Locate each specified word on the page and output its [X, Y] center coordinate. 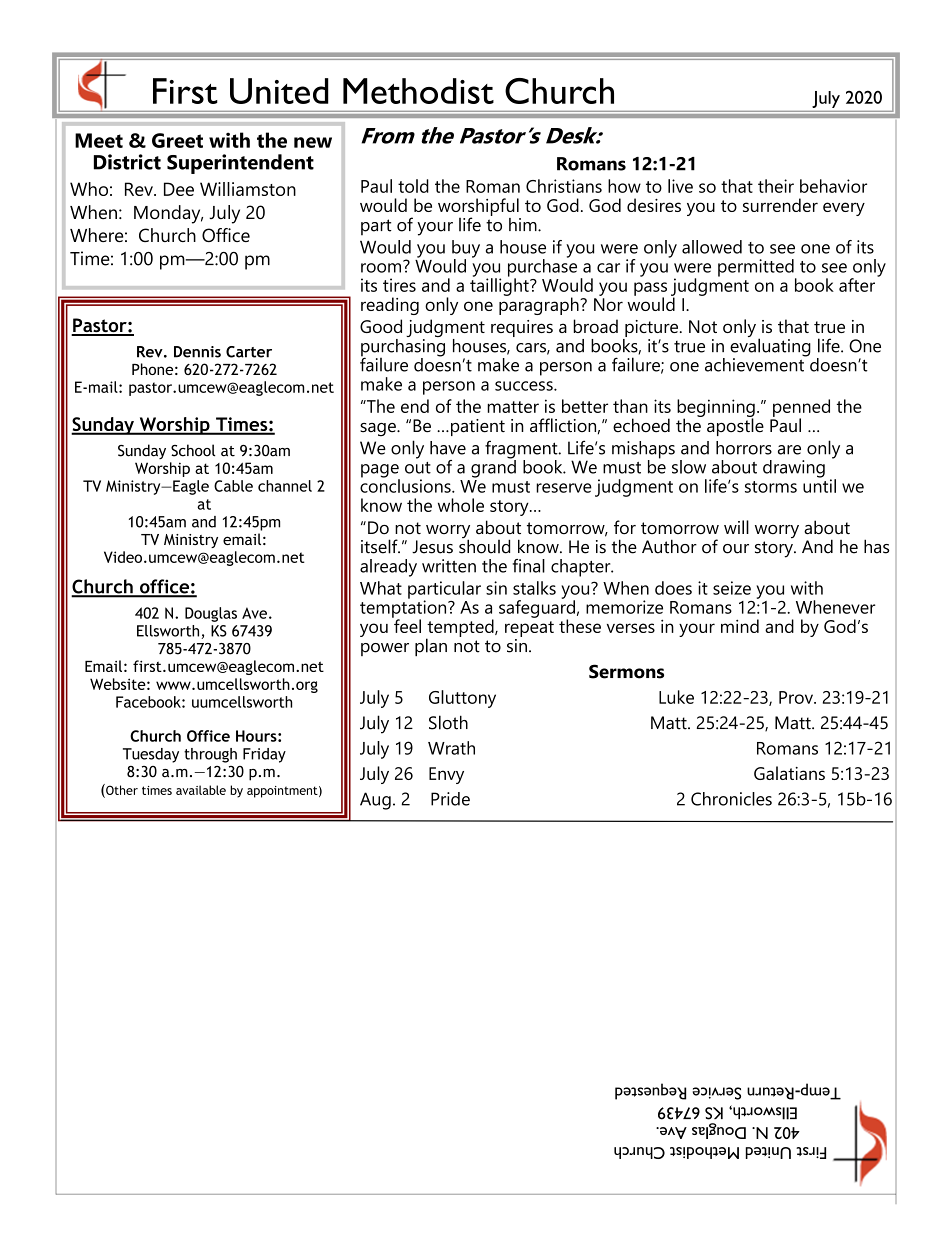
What [381, 588]
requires [522, 328]
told [413, 186]
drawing [794, 469]
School [193, 450]
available [201, 790]
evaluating [770, 347]
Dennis [197, 352]
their [776, 186]
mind [740, 626]
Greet [177, 140]
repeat [529, 629]
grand [493, 467]
